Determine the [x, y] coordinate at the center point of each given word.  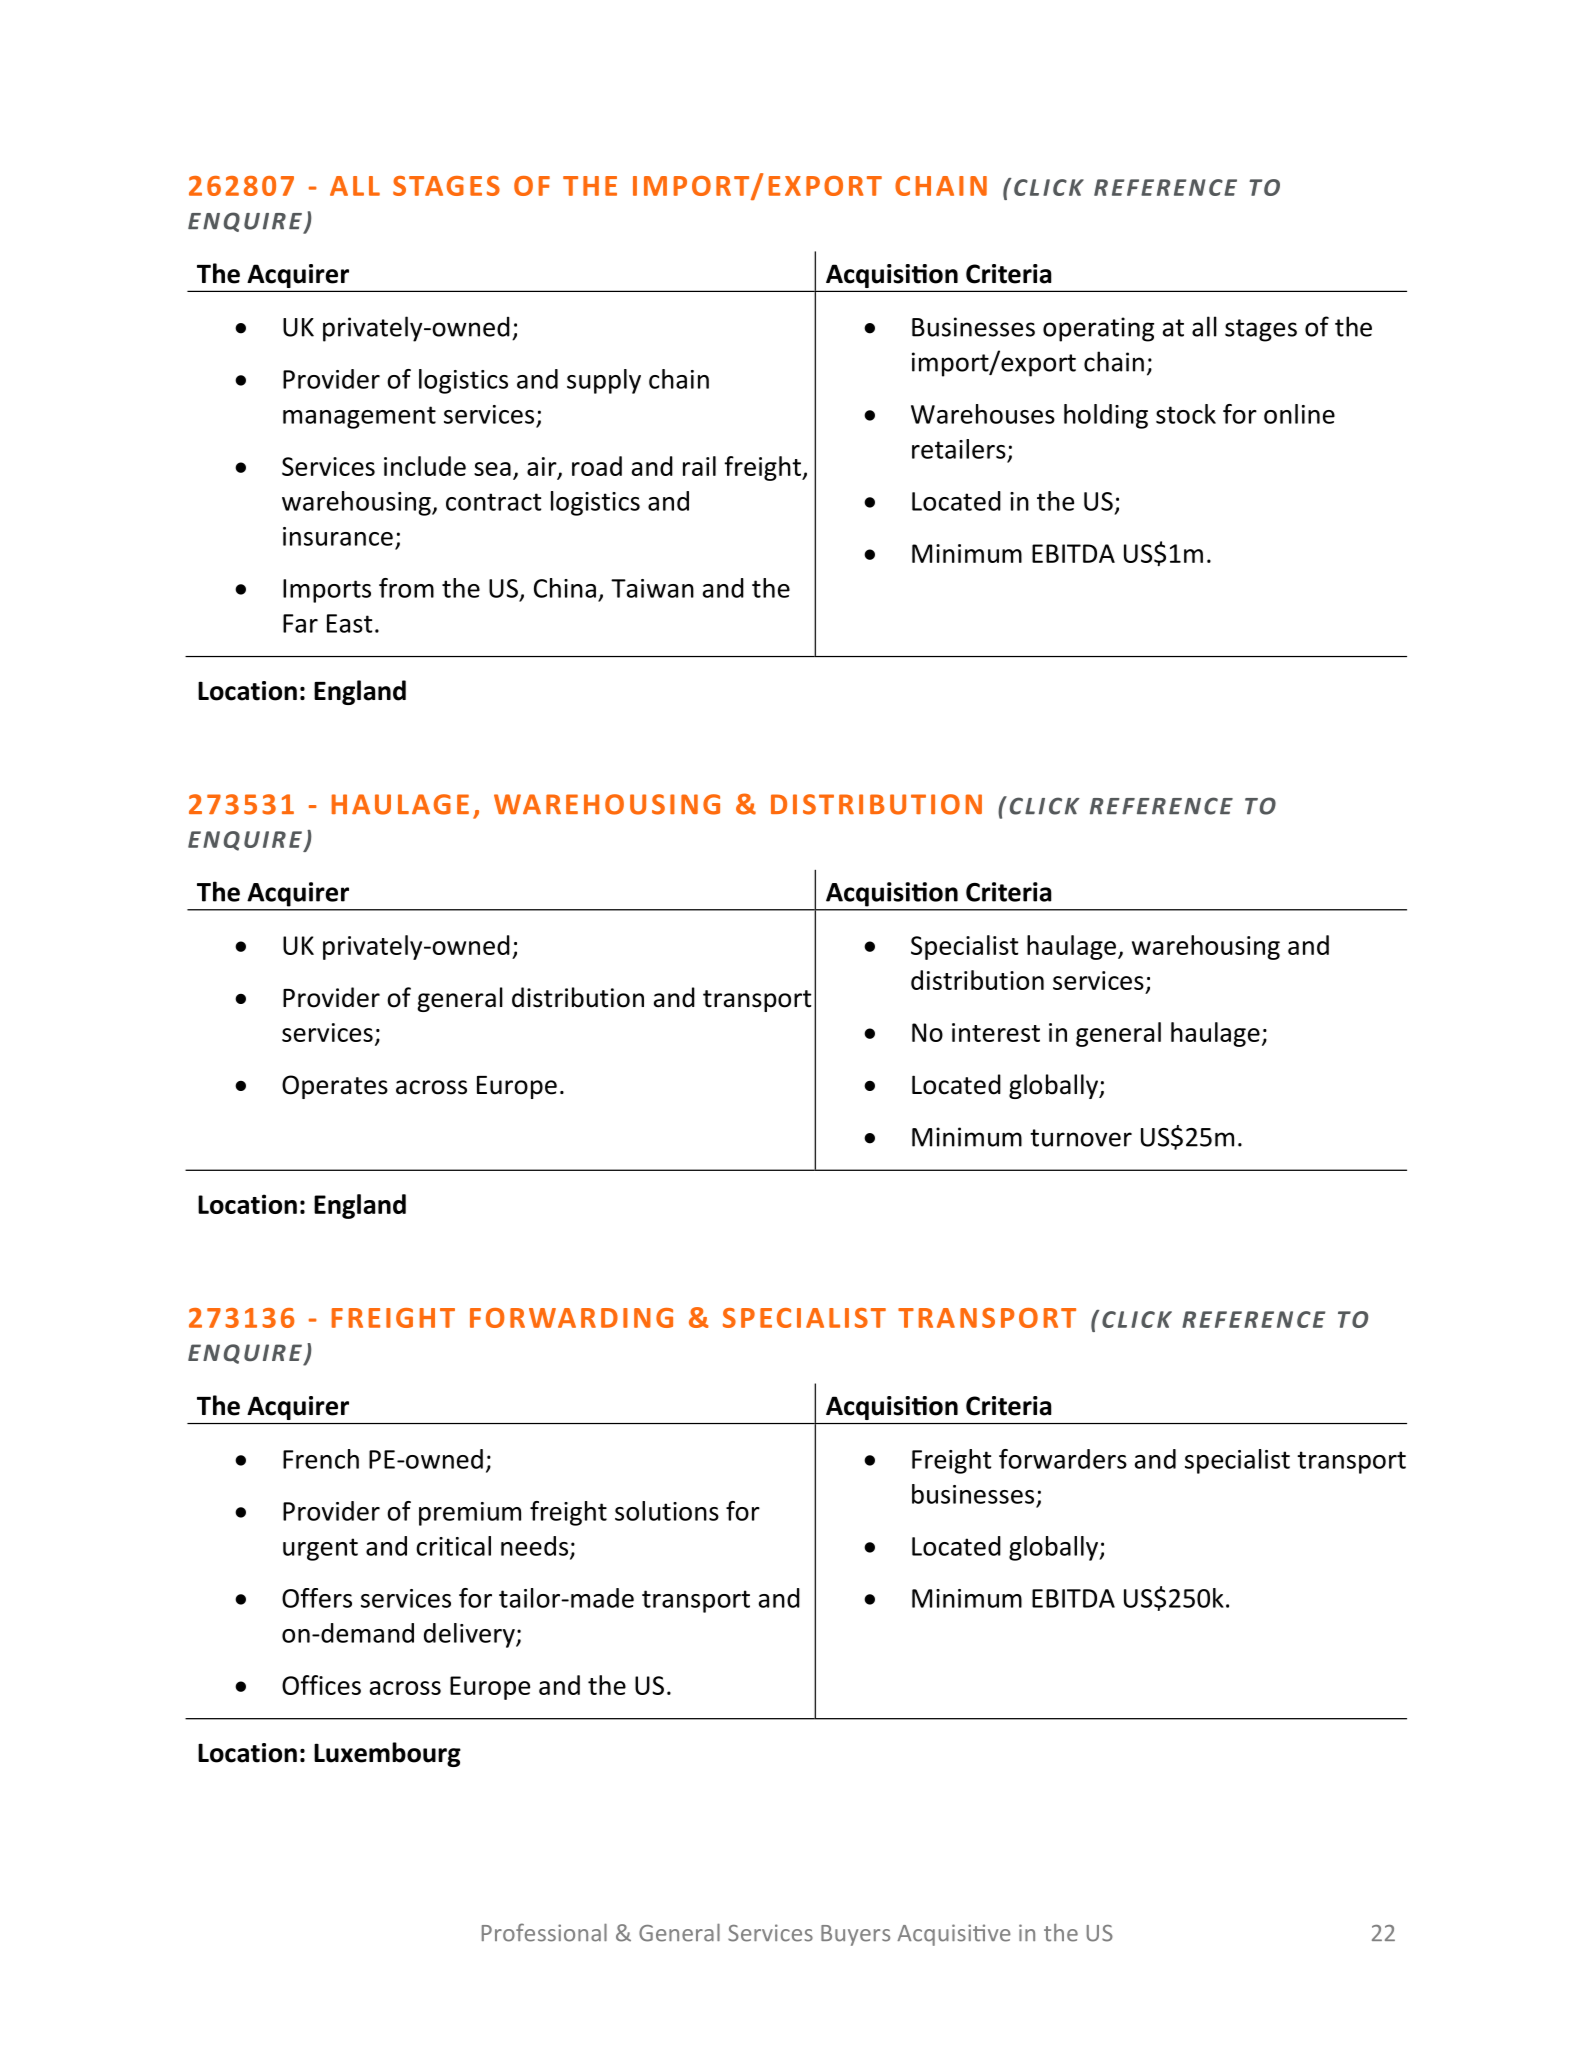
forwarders [1063, 1459]
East [349, 623]
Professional [544, 1932]
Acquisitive [954, 1935]
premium [470, 1514]
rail [699, 466]
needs [534, 1546]
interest [996, 1032]
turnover [1081, 1138]
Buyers [855, 1935]
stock [1186, 414]
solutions [667, 1511]
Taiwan [652, 588]
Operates [335, 1087]
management [359, 417]
